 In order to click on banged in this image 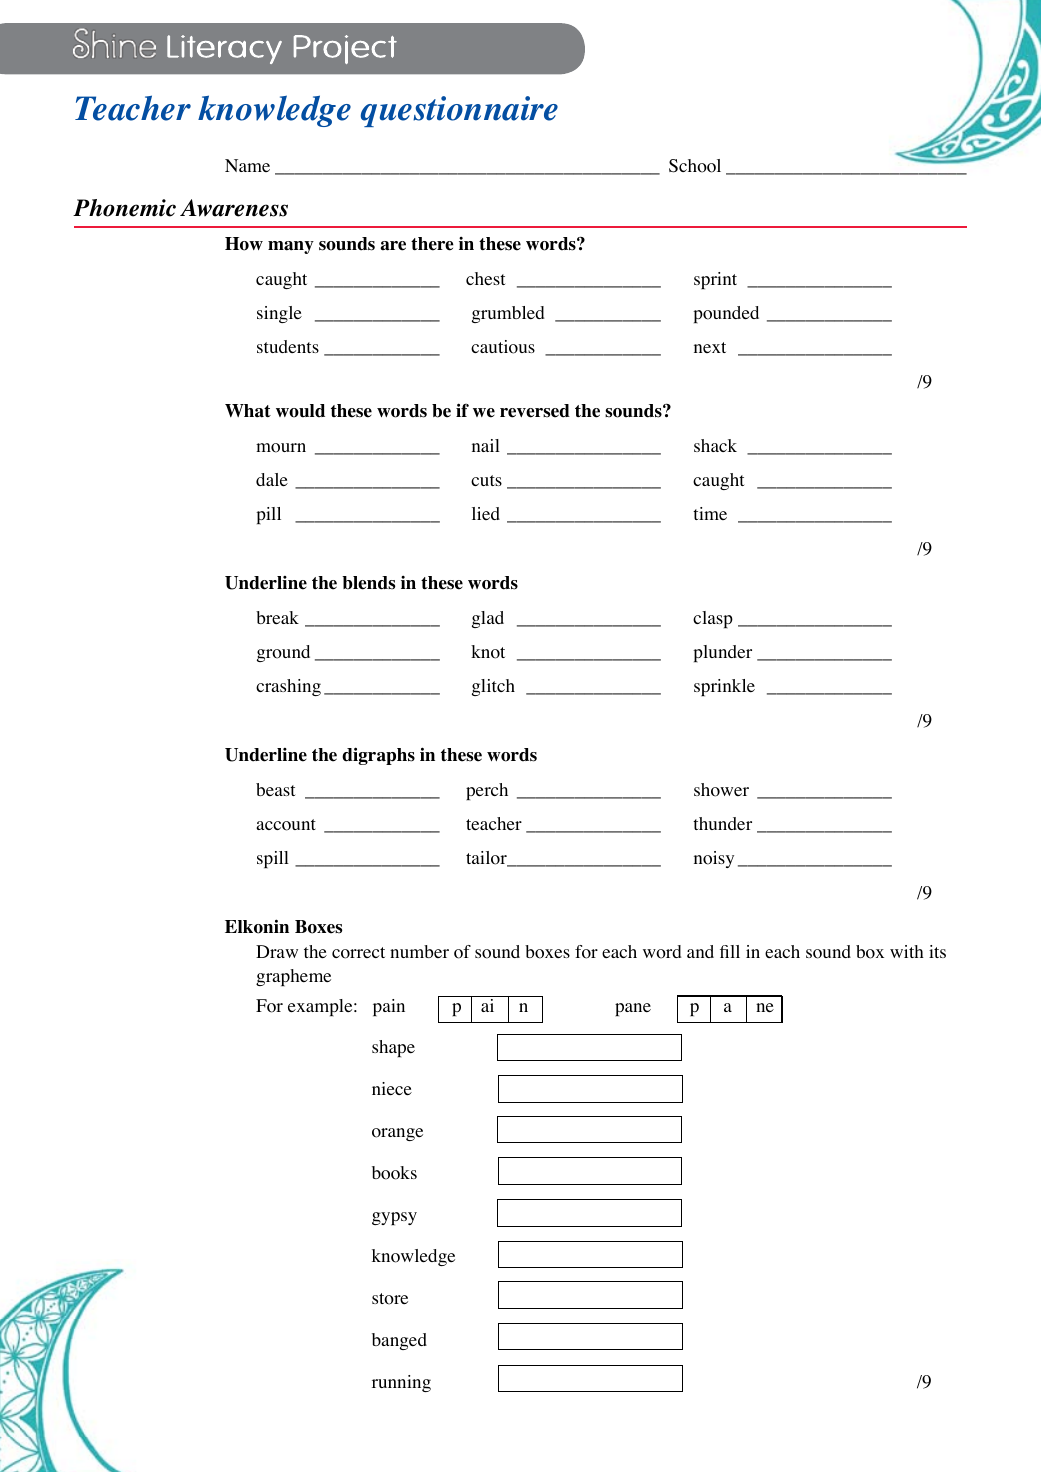, I will do `click(399, 1341)`.
